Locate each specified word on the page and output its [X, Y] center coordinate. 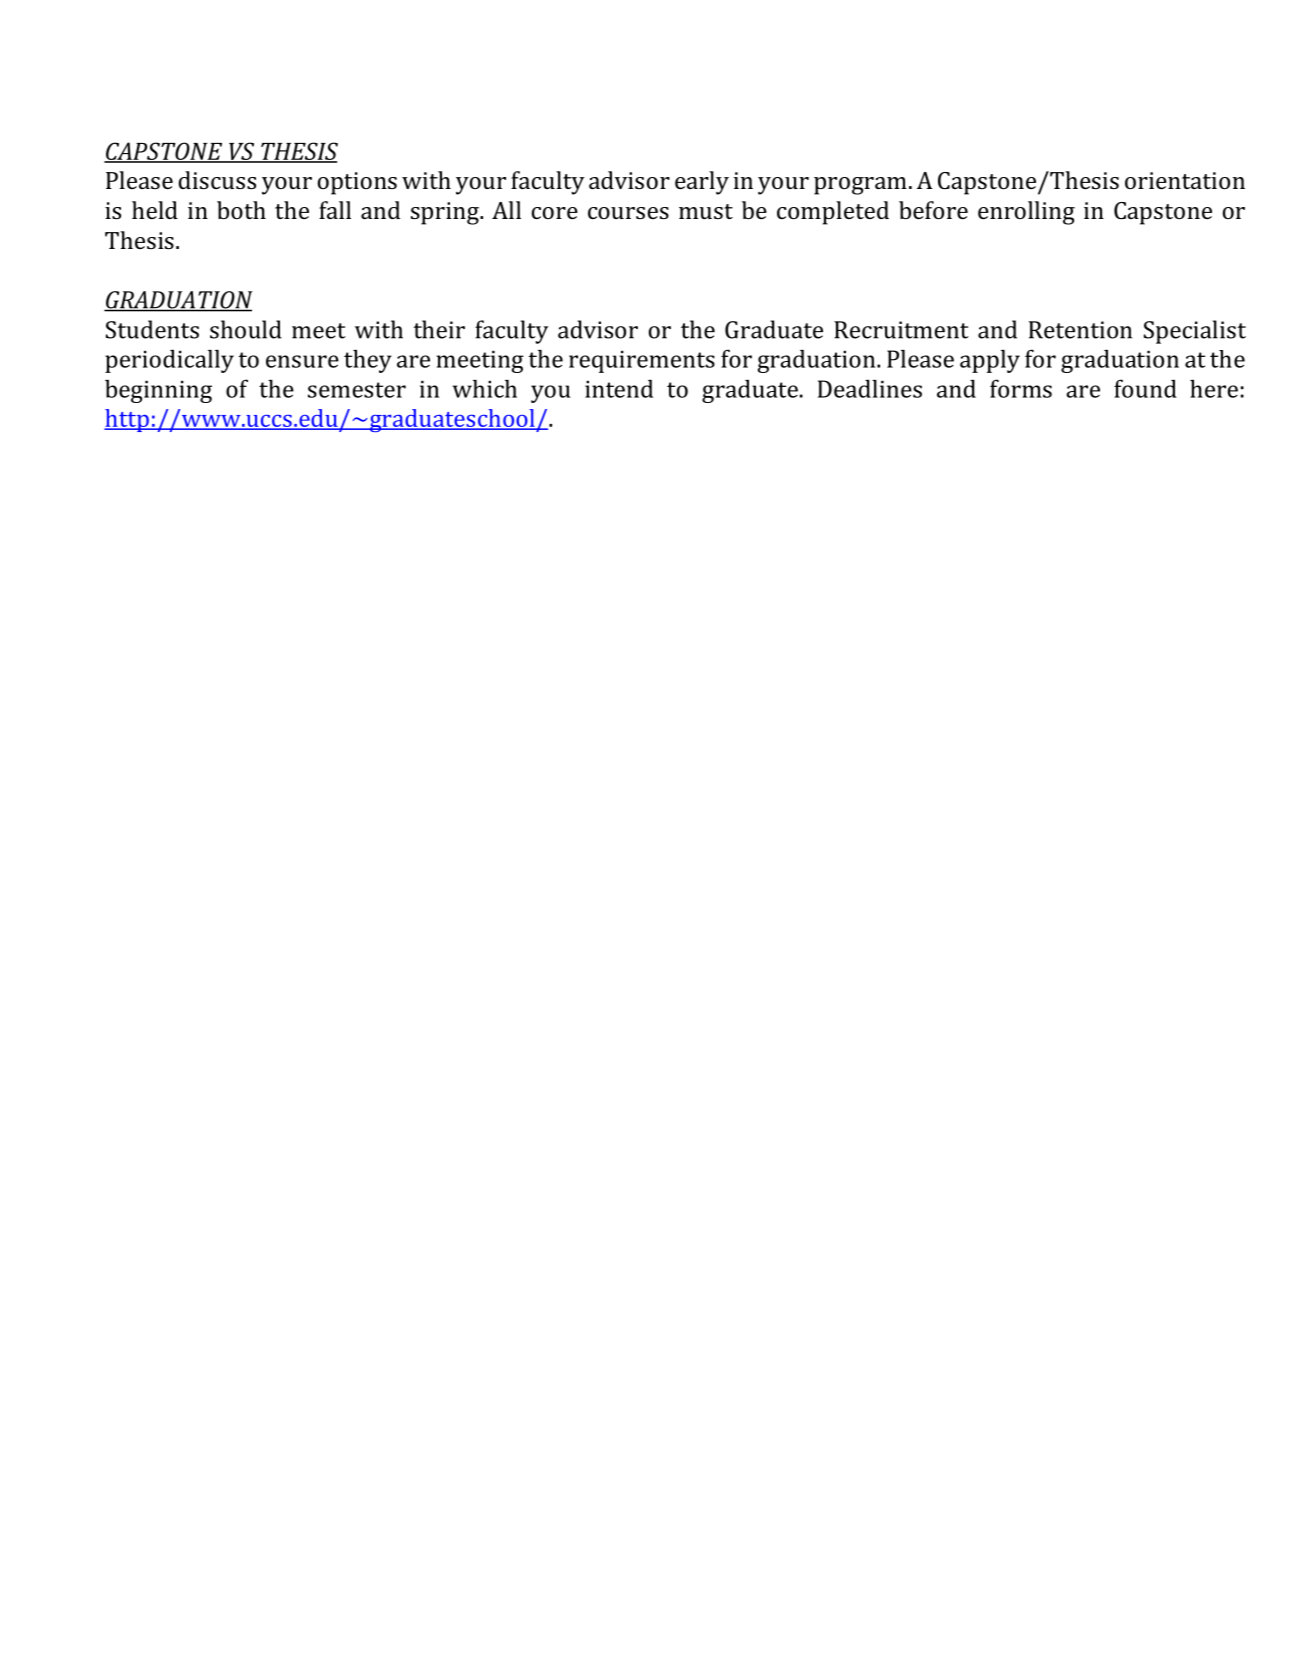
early [702, 183]
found [1145, 388]
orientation [1185, 180]
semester [357, 390]
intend [619, 389]
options [357, 183]
